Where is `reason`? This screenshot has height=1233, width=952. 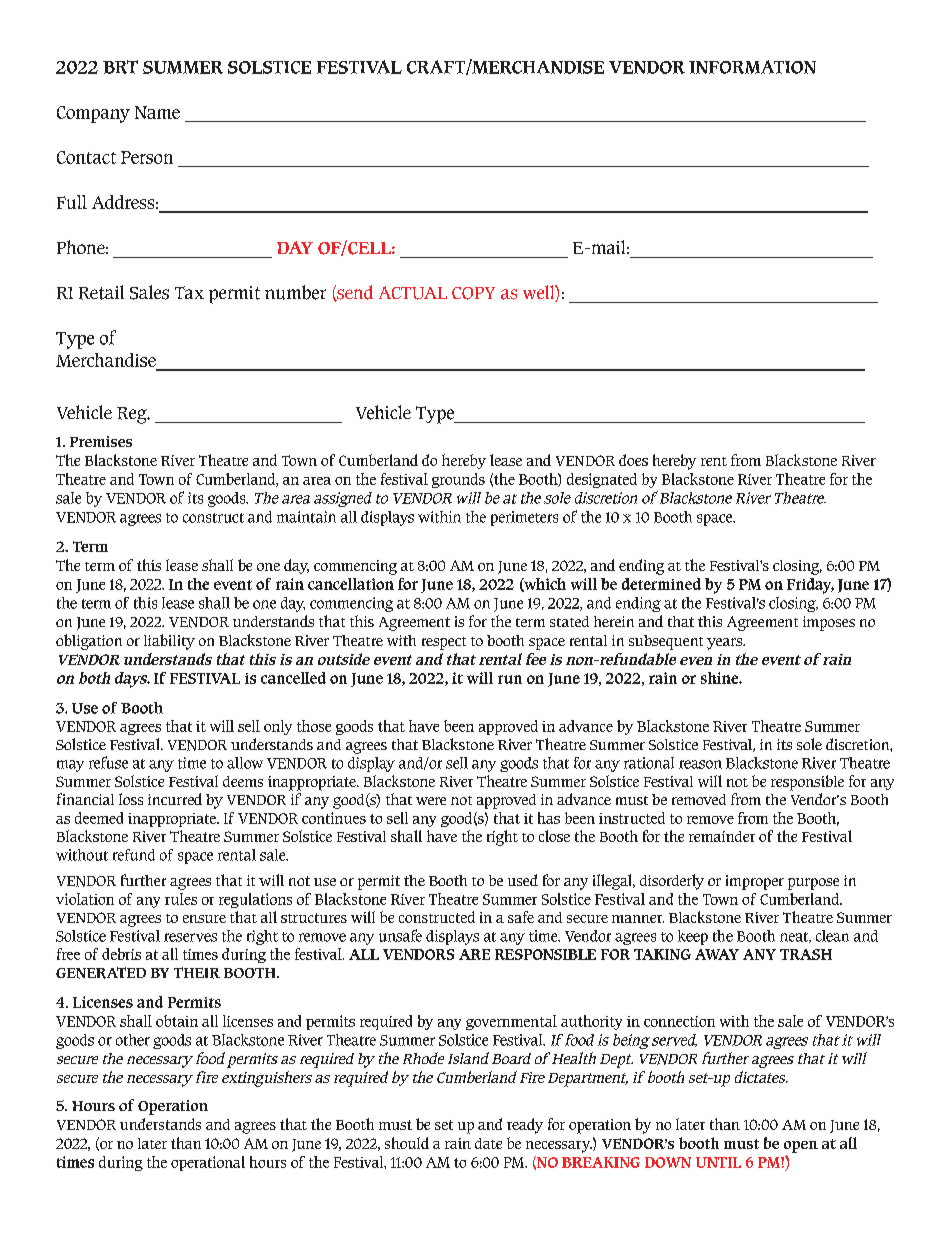
reason is located at coordinates (700, 764).
